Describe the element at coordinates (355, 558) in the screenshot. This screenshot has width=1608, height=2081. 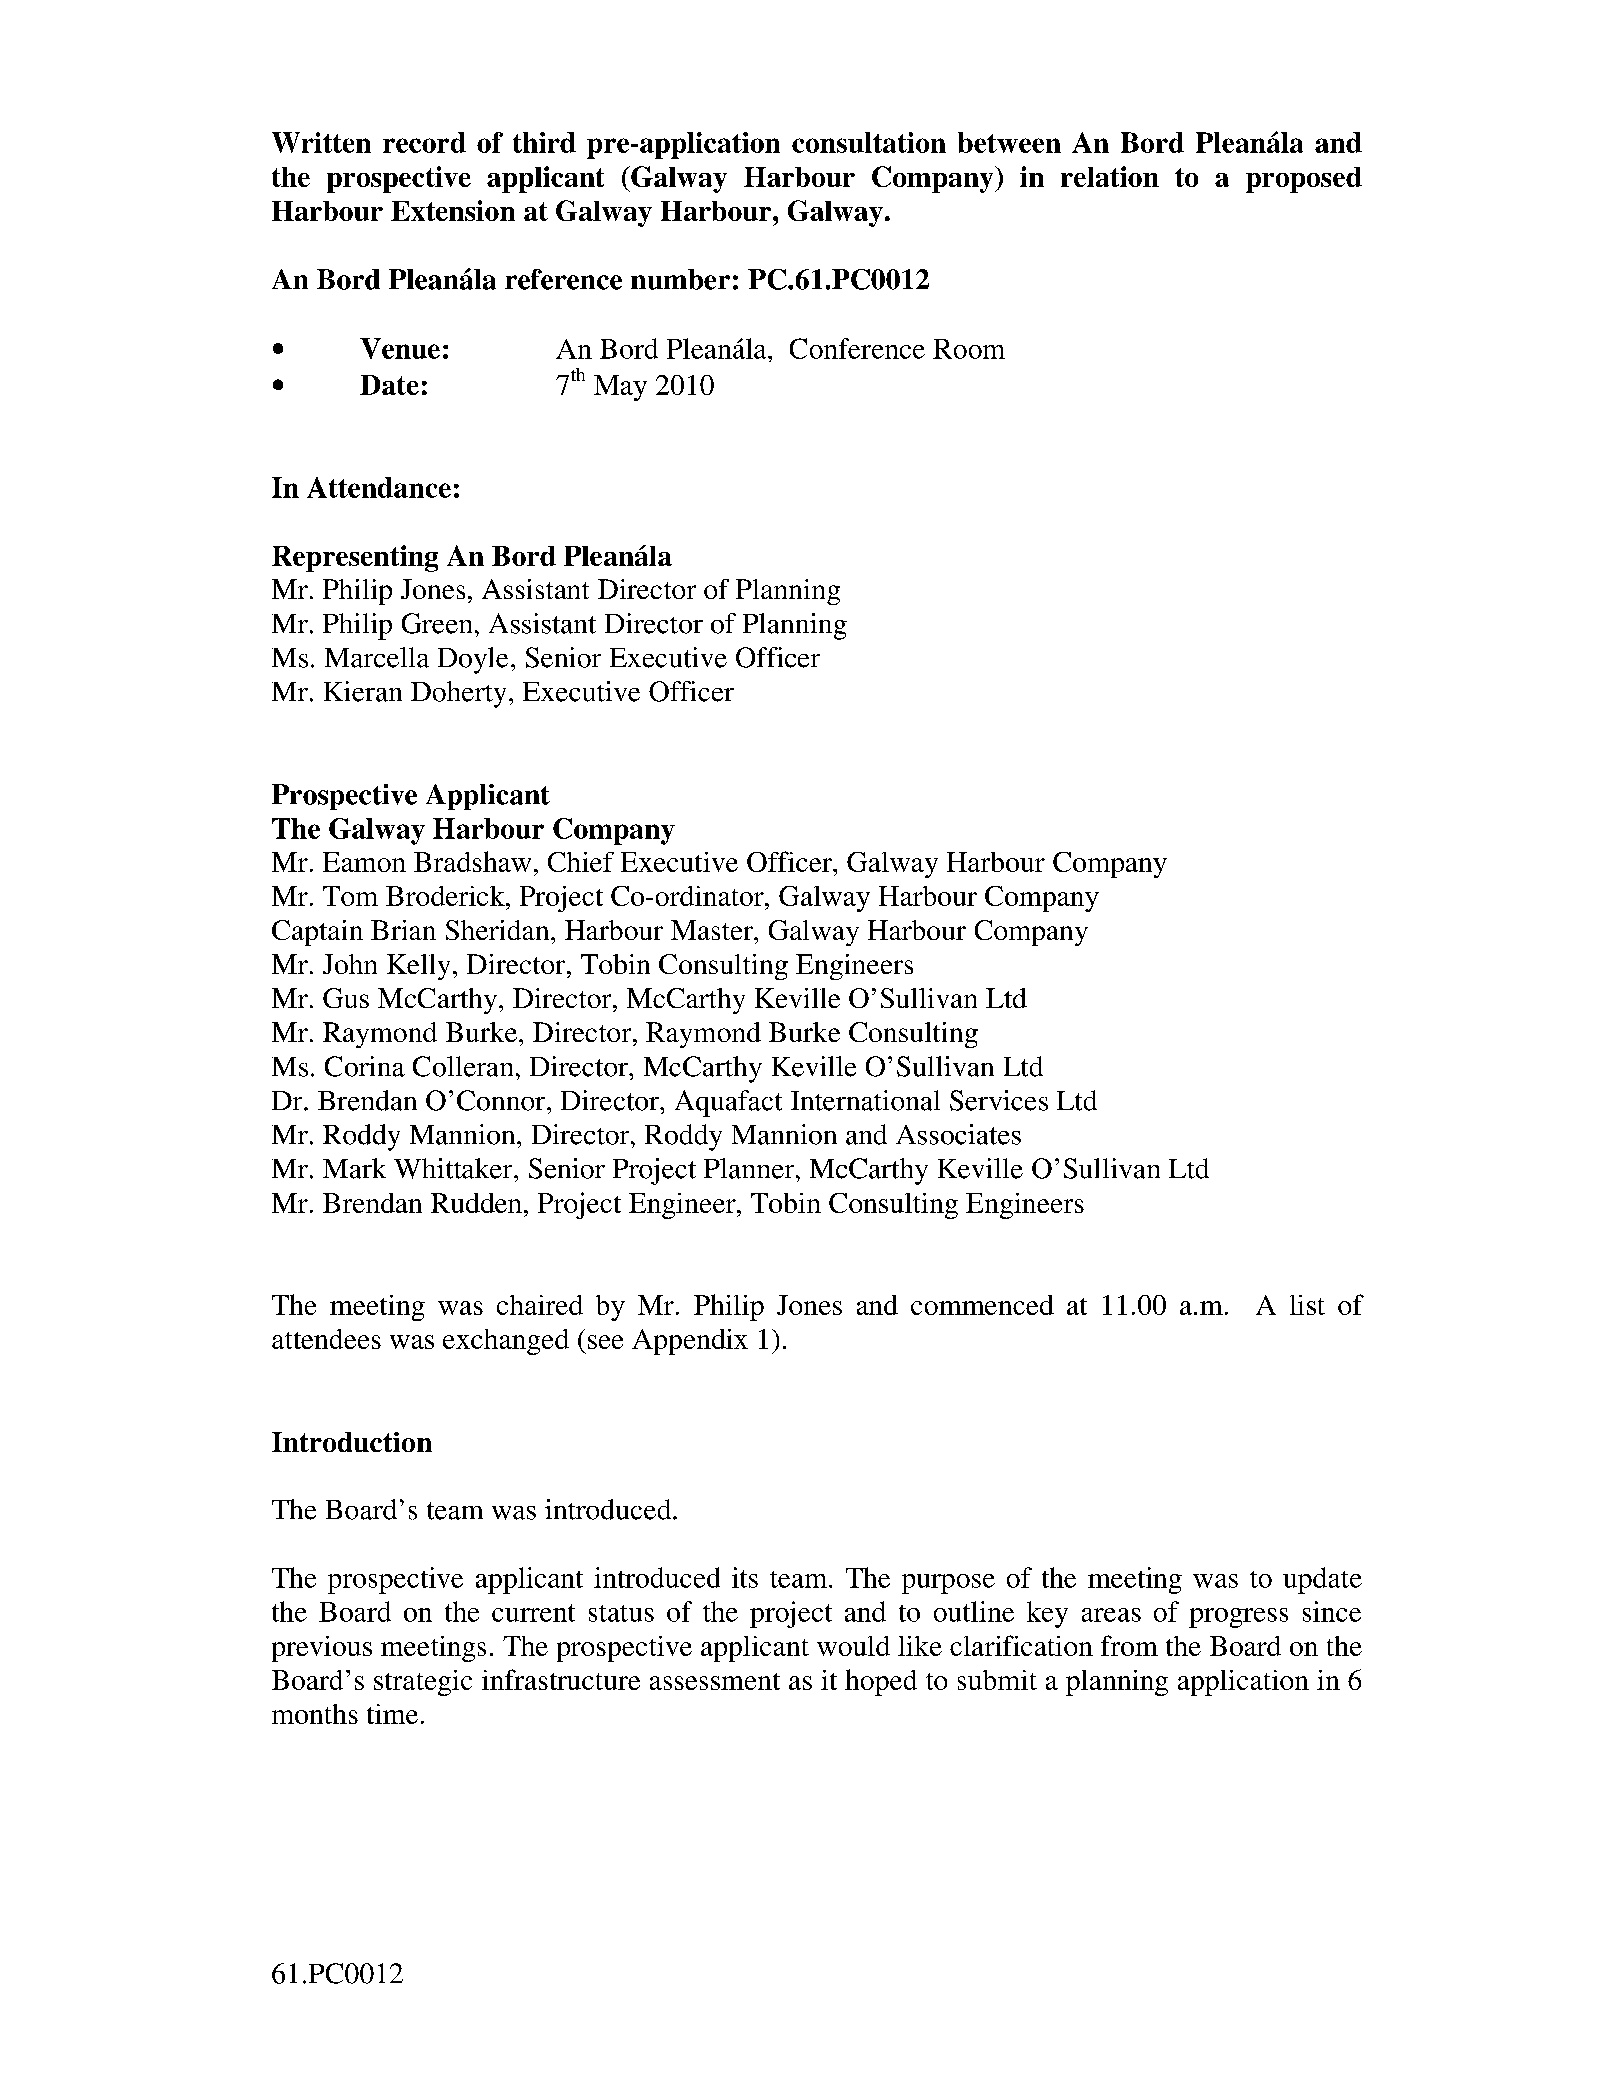
I see `Representing` at that location.
